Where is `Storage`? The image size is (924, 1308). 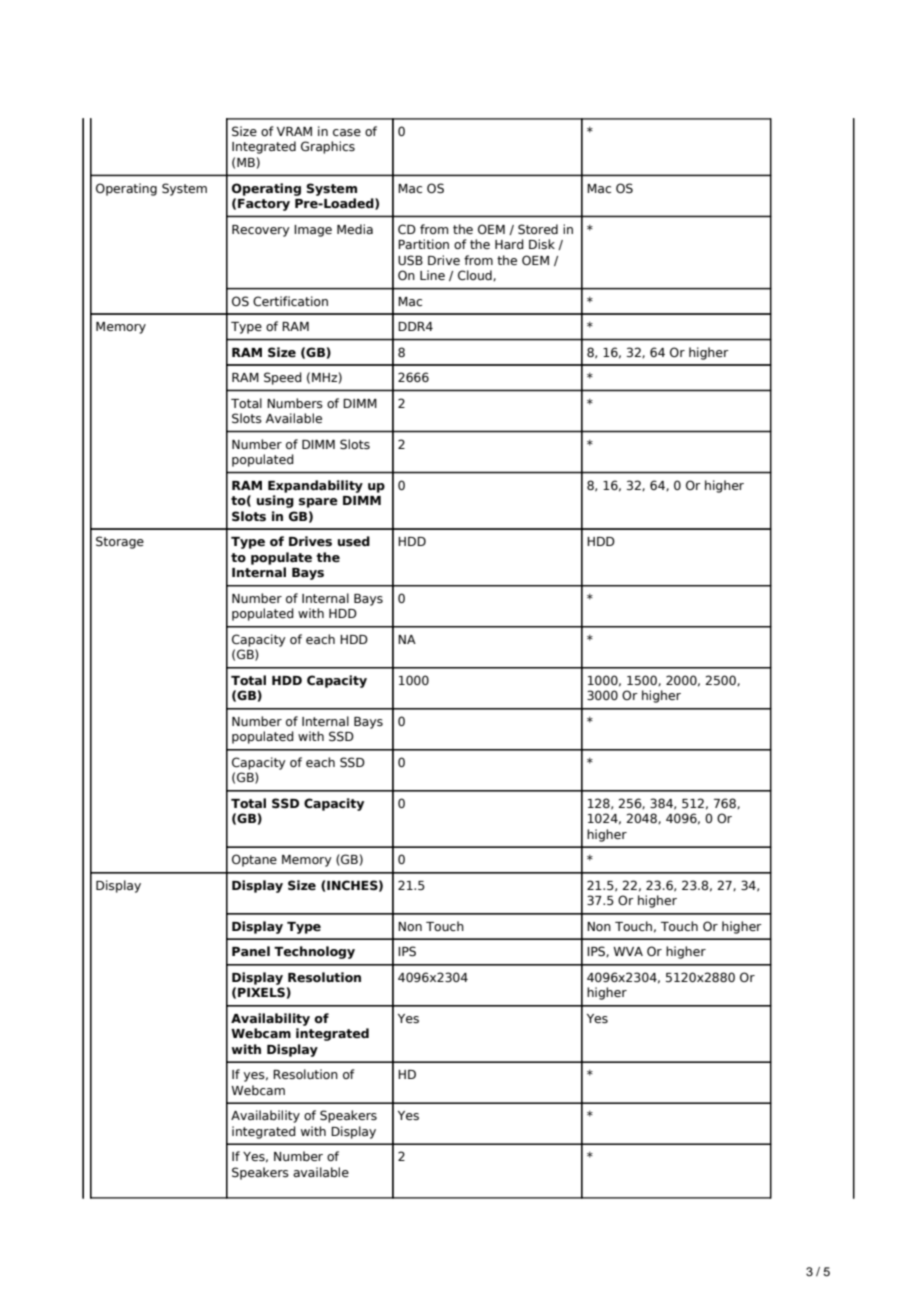 Storage is located at coordinates (120, 542).
